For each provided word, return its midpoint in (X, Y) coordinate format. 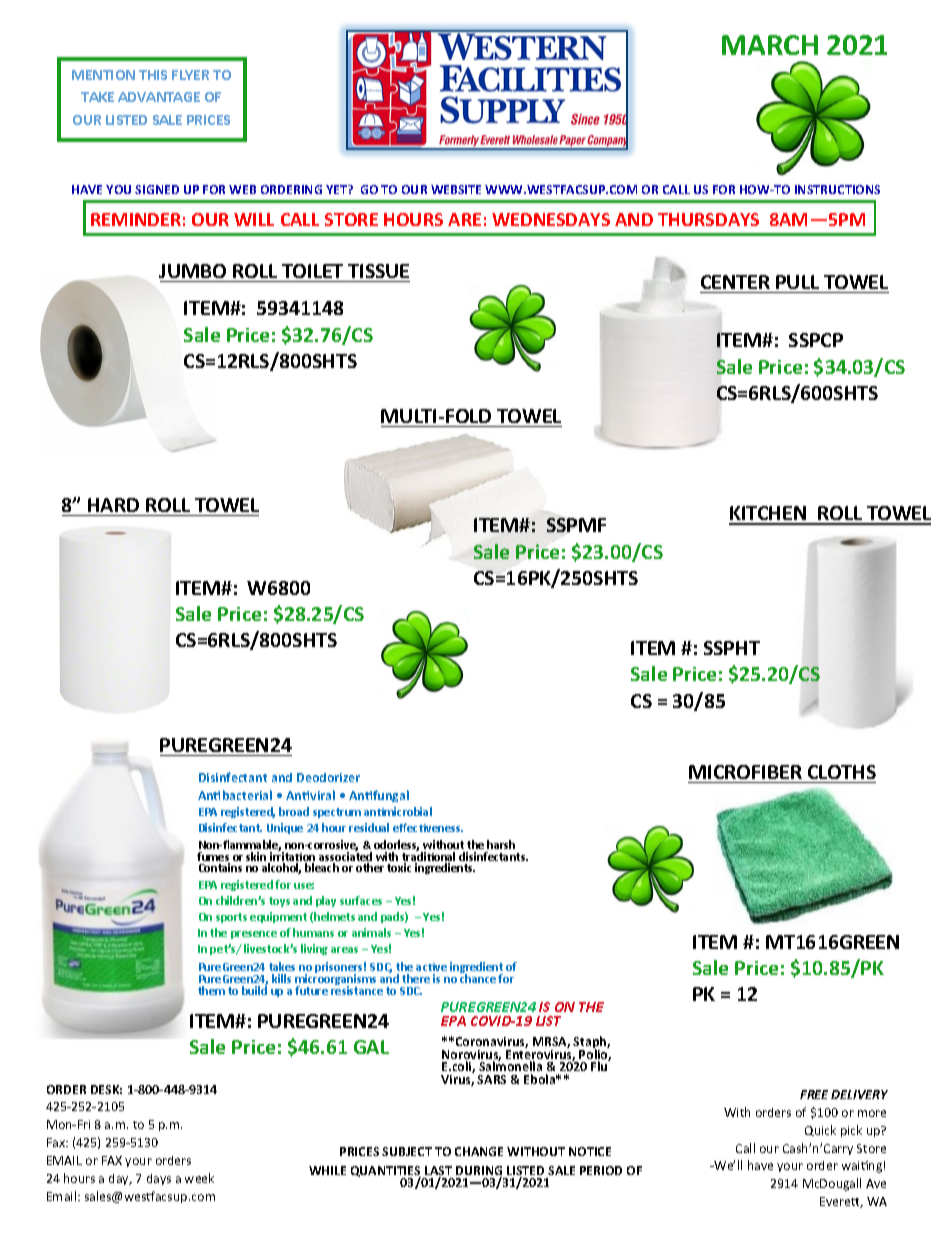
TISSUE (378, 271)
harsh (501, 844)
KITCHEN (768, 515)
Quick (820, 1130)
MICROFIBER (745, 772)
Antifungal (379, 796)
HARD (113, 505)
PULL (797, 282)
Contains (220, 867)
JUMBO (192, 271)
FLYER (190, 75)
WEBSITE (456, 189)
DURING (479, 1172)
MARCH (770, 45)
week (199, 1178)
